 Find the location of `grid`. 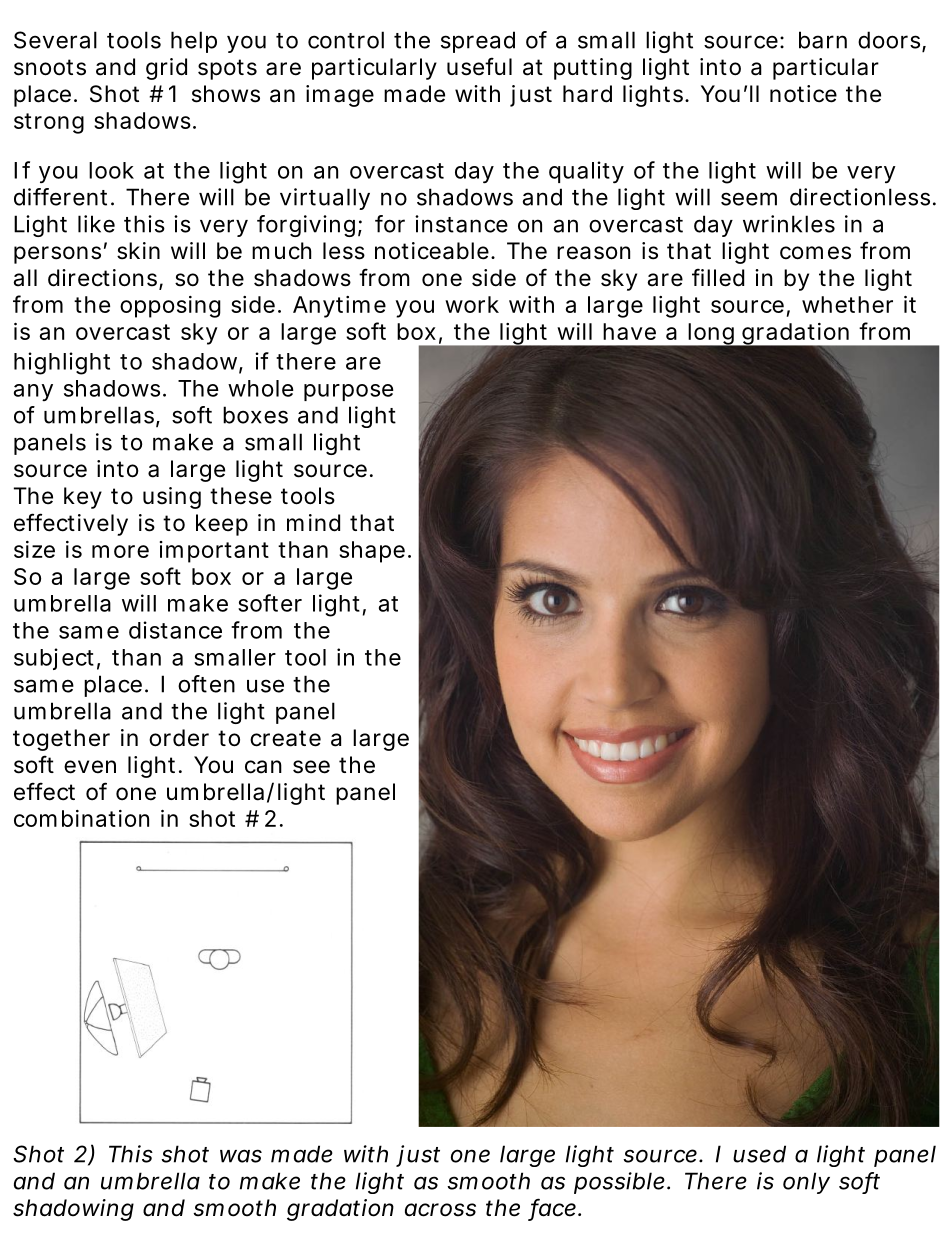

grid is located at coordinates (166, 69).
